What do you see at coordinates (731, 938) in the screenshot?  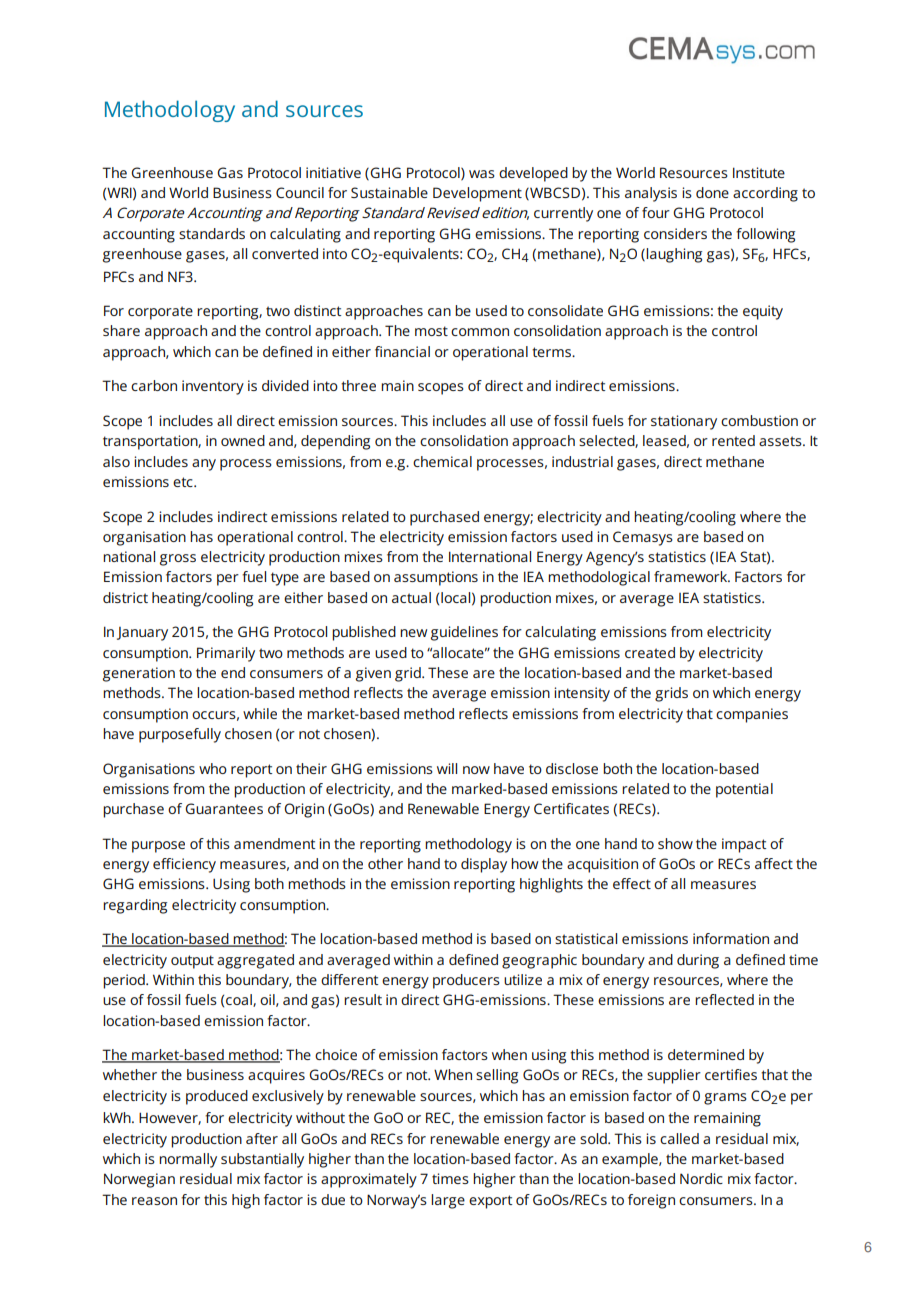 I see `information` at bounding box center [731, 938].
